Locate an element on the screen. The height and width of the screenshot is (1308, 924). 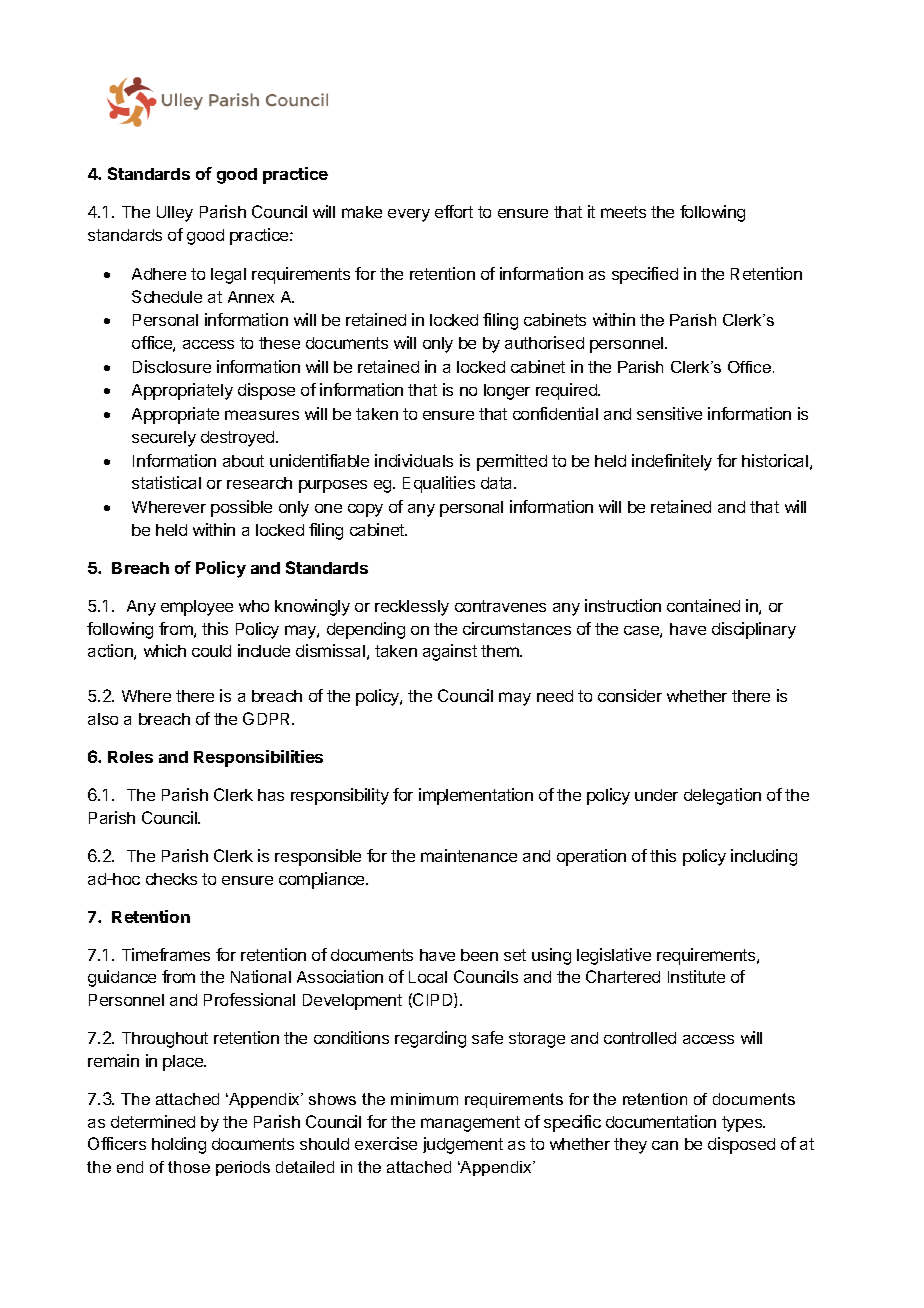
employee is located at coordinates (197, 608).
